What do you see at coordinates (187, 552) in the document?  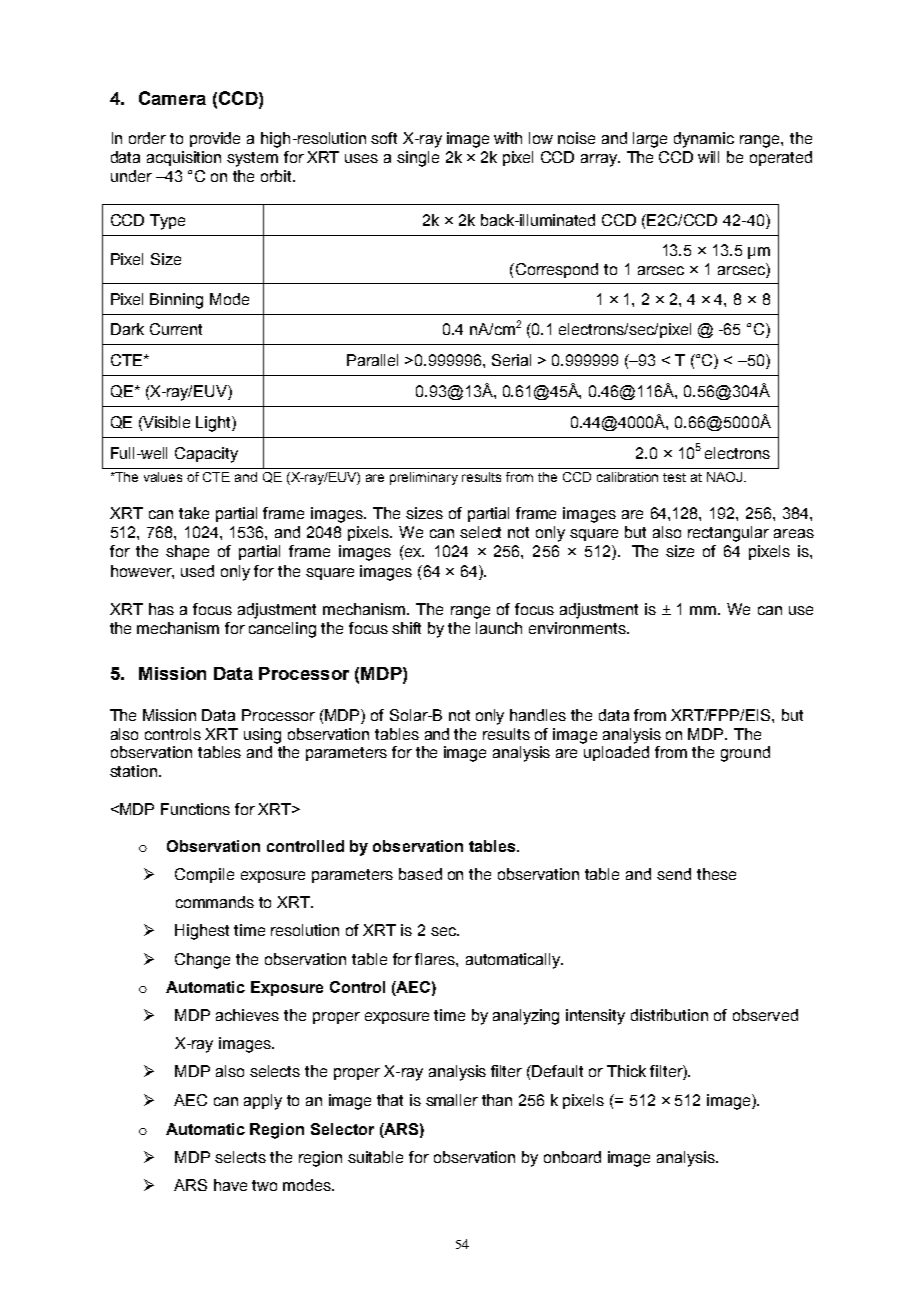 I see `shape` at bounding box center [187, 552].
